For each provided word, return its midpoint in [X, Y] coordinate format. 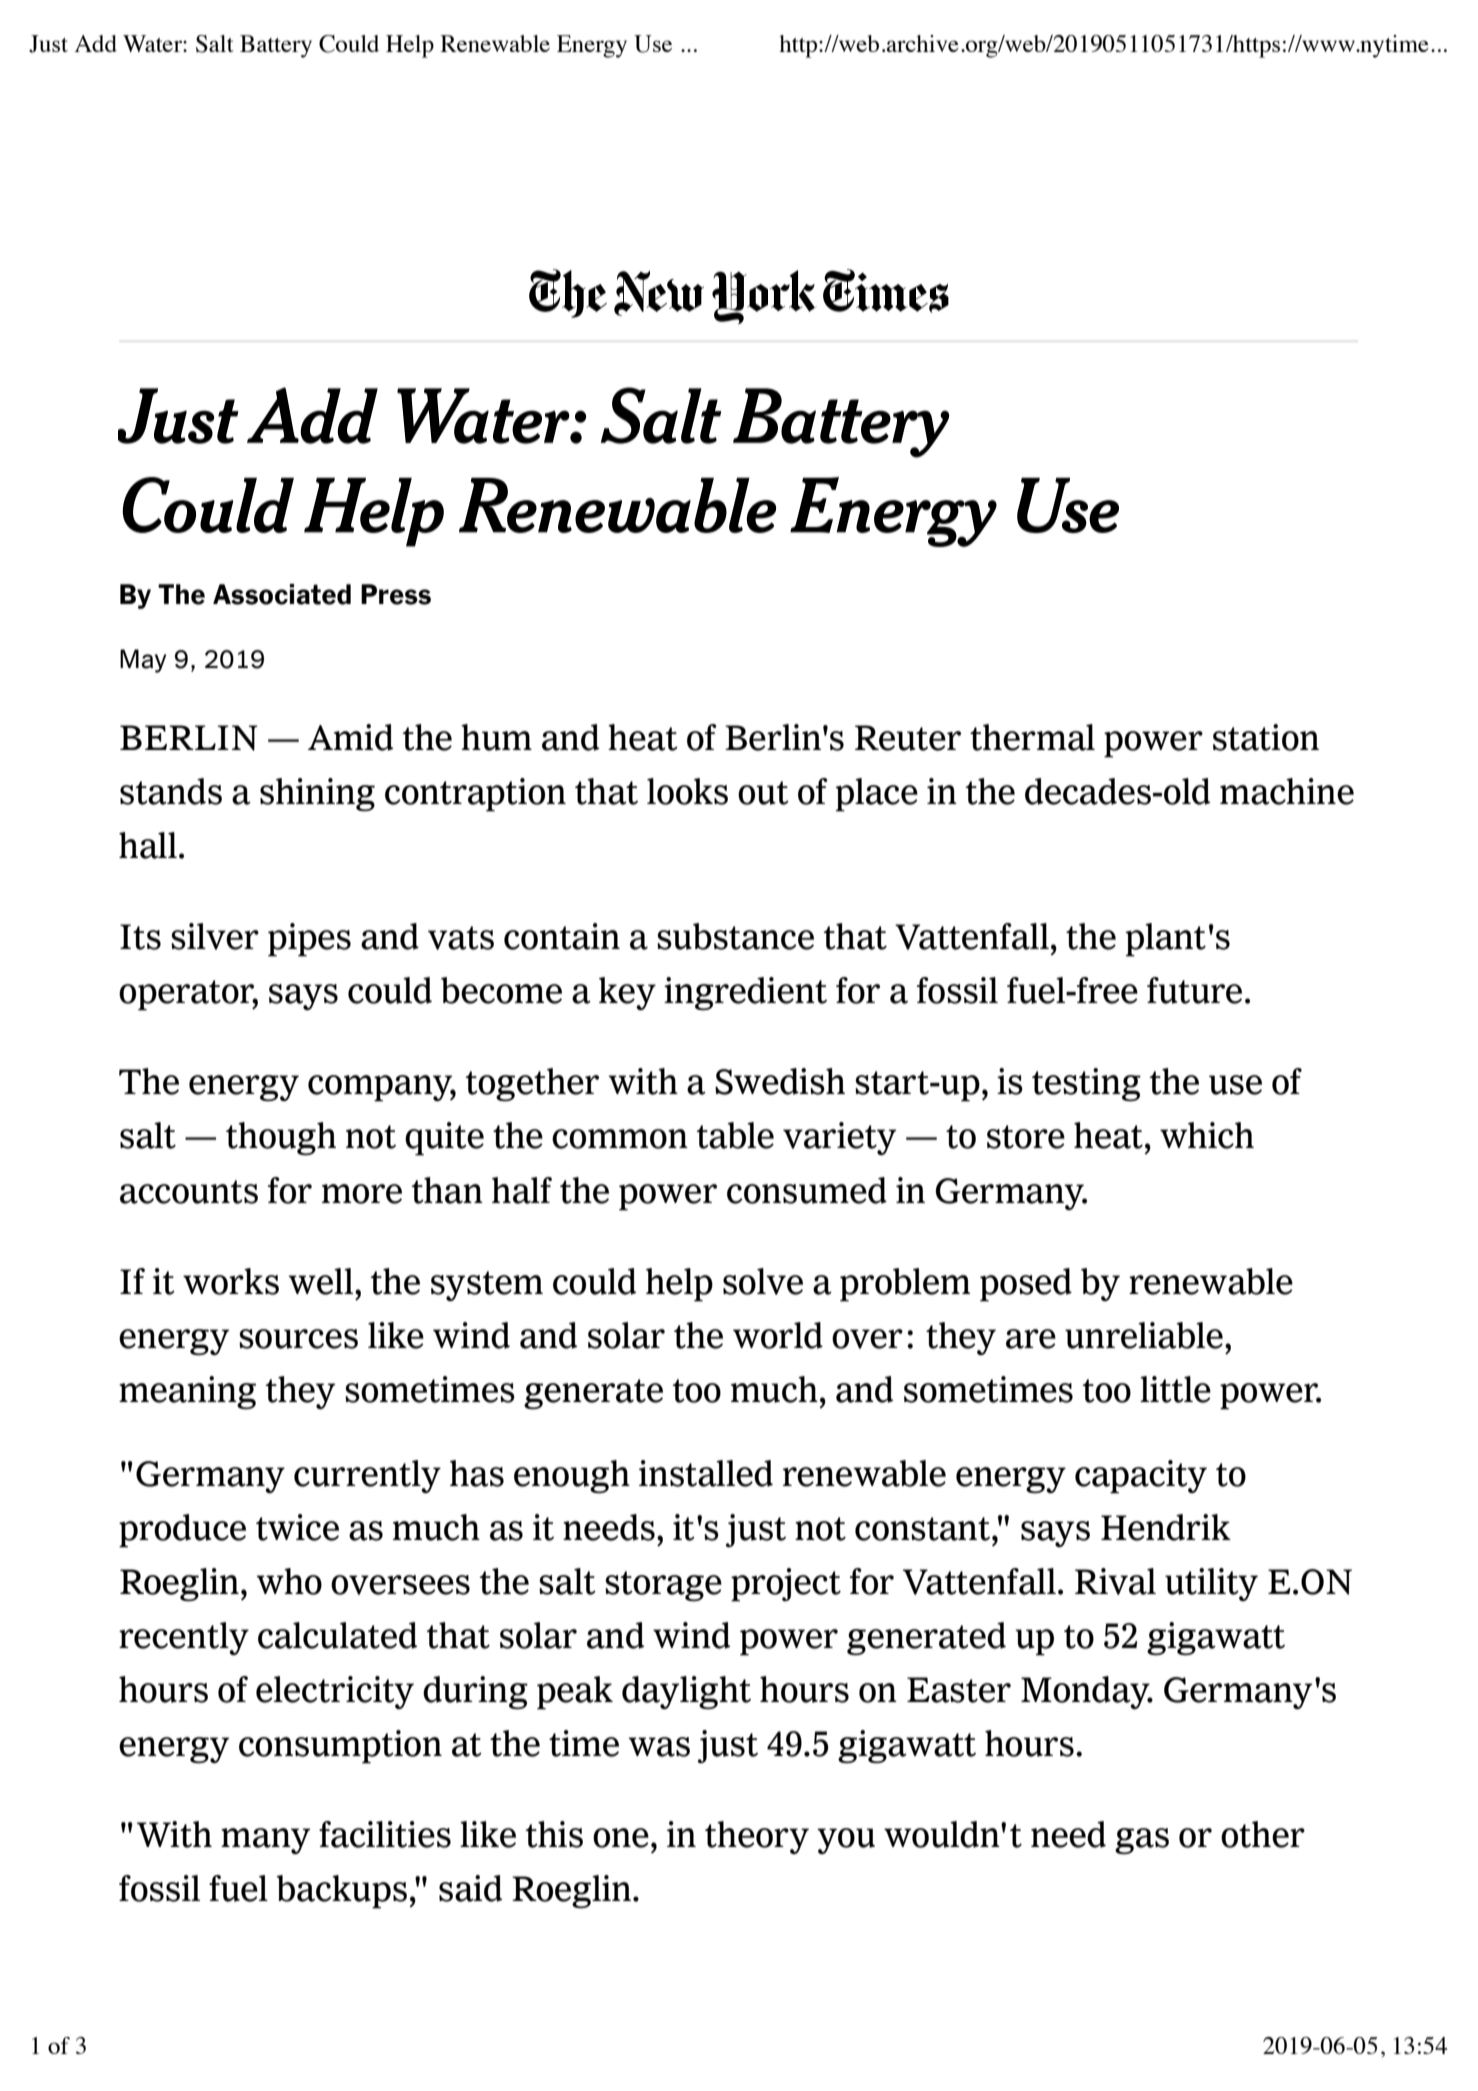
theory [757, 1837]
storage [663, 1586]
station [1266, 737]
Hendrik [1166, 1527]
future [1194, 990]
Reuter [908, 738]
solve [763, 1281]
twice [297, 1527]
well [322, 1281]
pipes [309, 940]
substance [735, 936]
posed [1026, 1285]
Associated [282, 594]
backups [341, 1892]
